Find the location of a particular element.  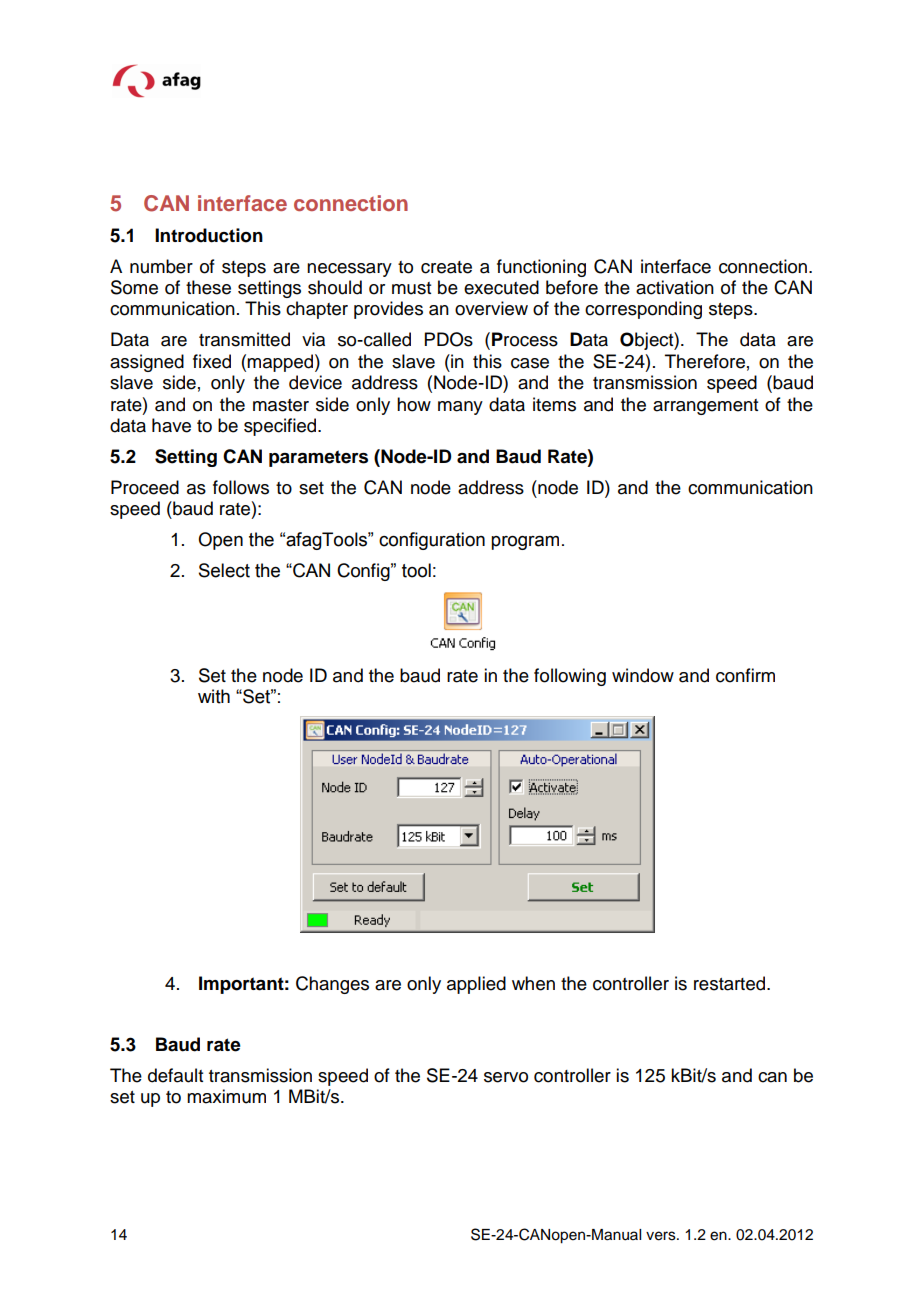

restarted is located at coordinates (729, 983).
